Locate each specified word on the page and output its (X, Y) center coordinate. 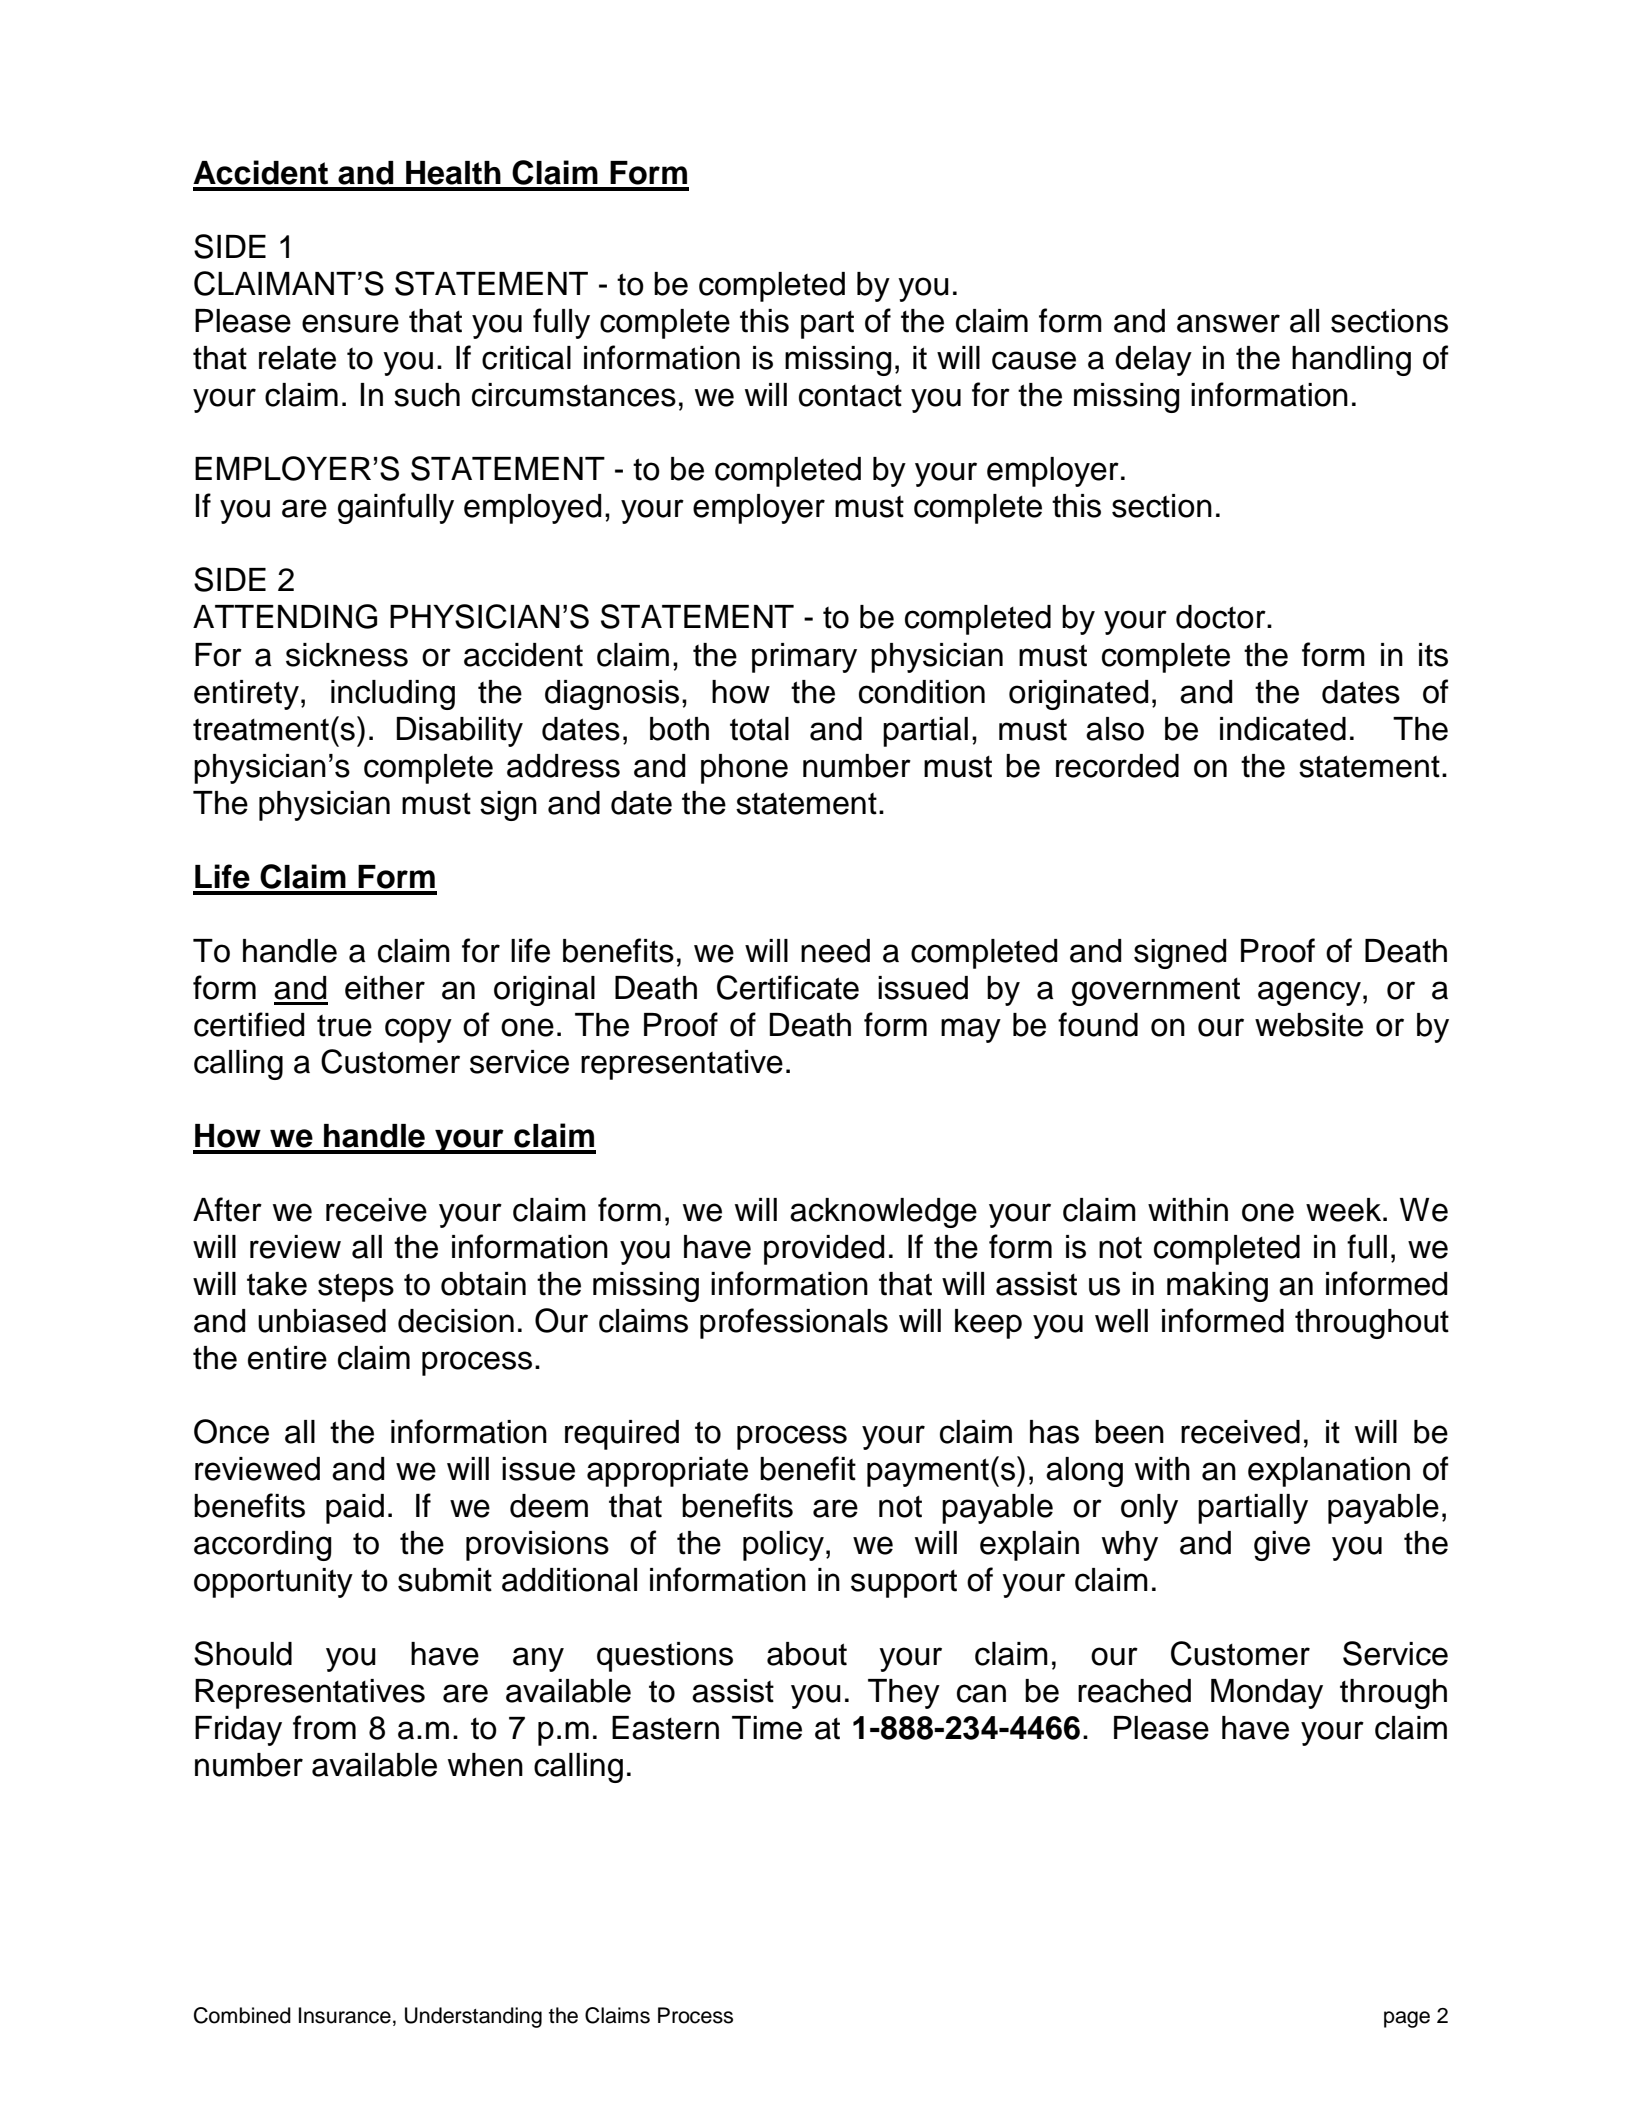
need (835, 951)
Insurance (345, 2015)
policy (783, 1546)
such (427, 395)
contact (850, 396)
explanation (1329, 1472)
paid (355, 1509)
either (385, 988)
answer (1228, 323)
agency (1309, 993)
